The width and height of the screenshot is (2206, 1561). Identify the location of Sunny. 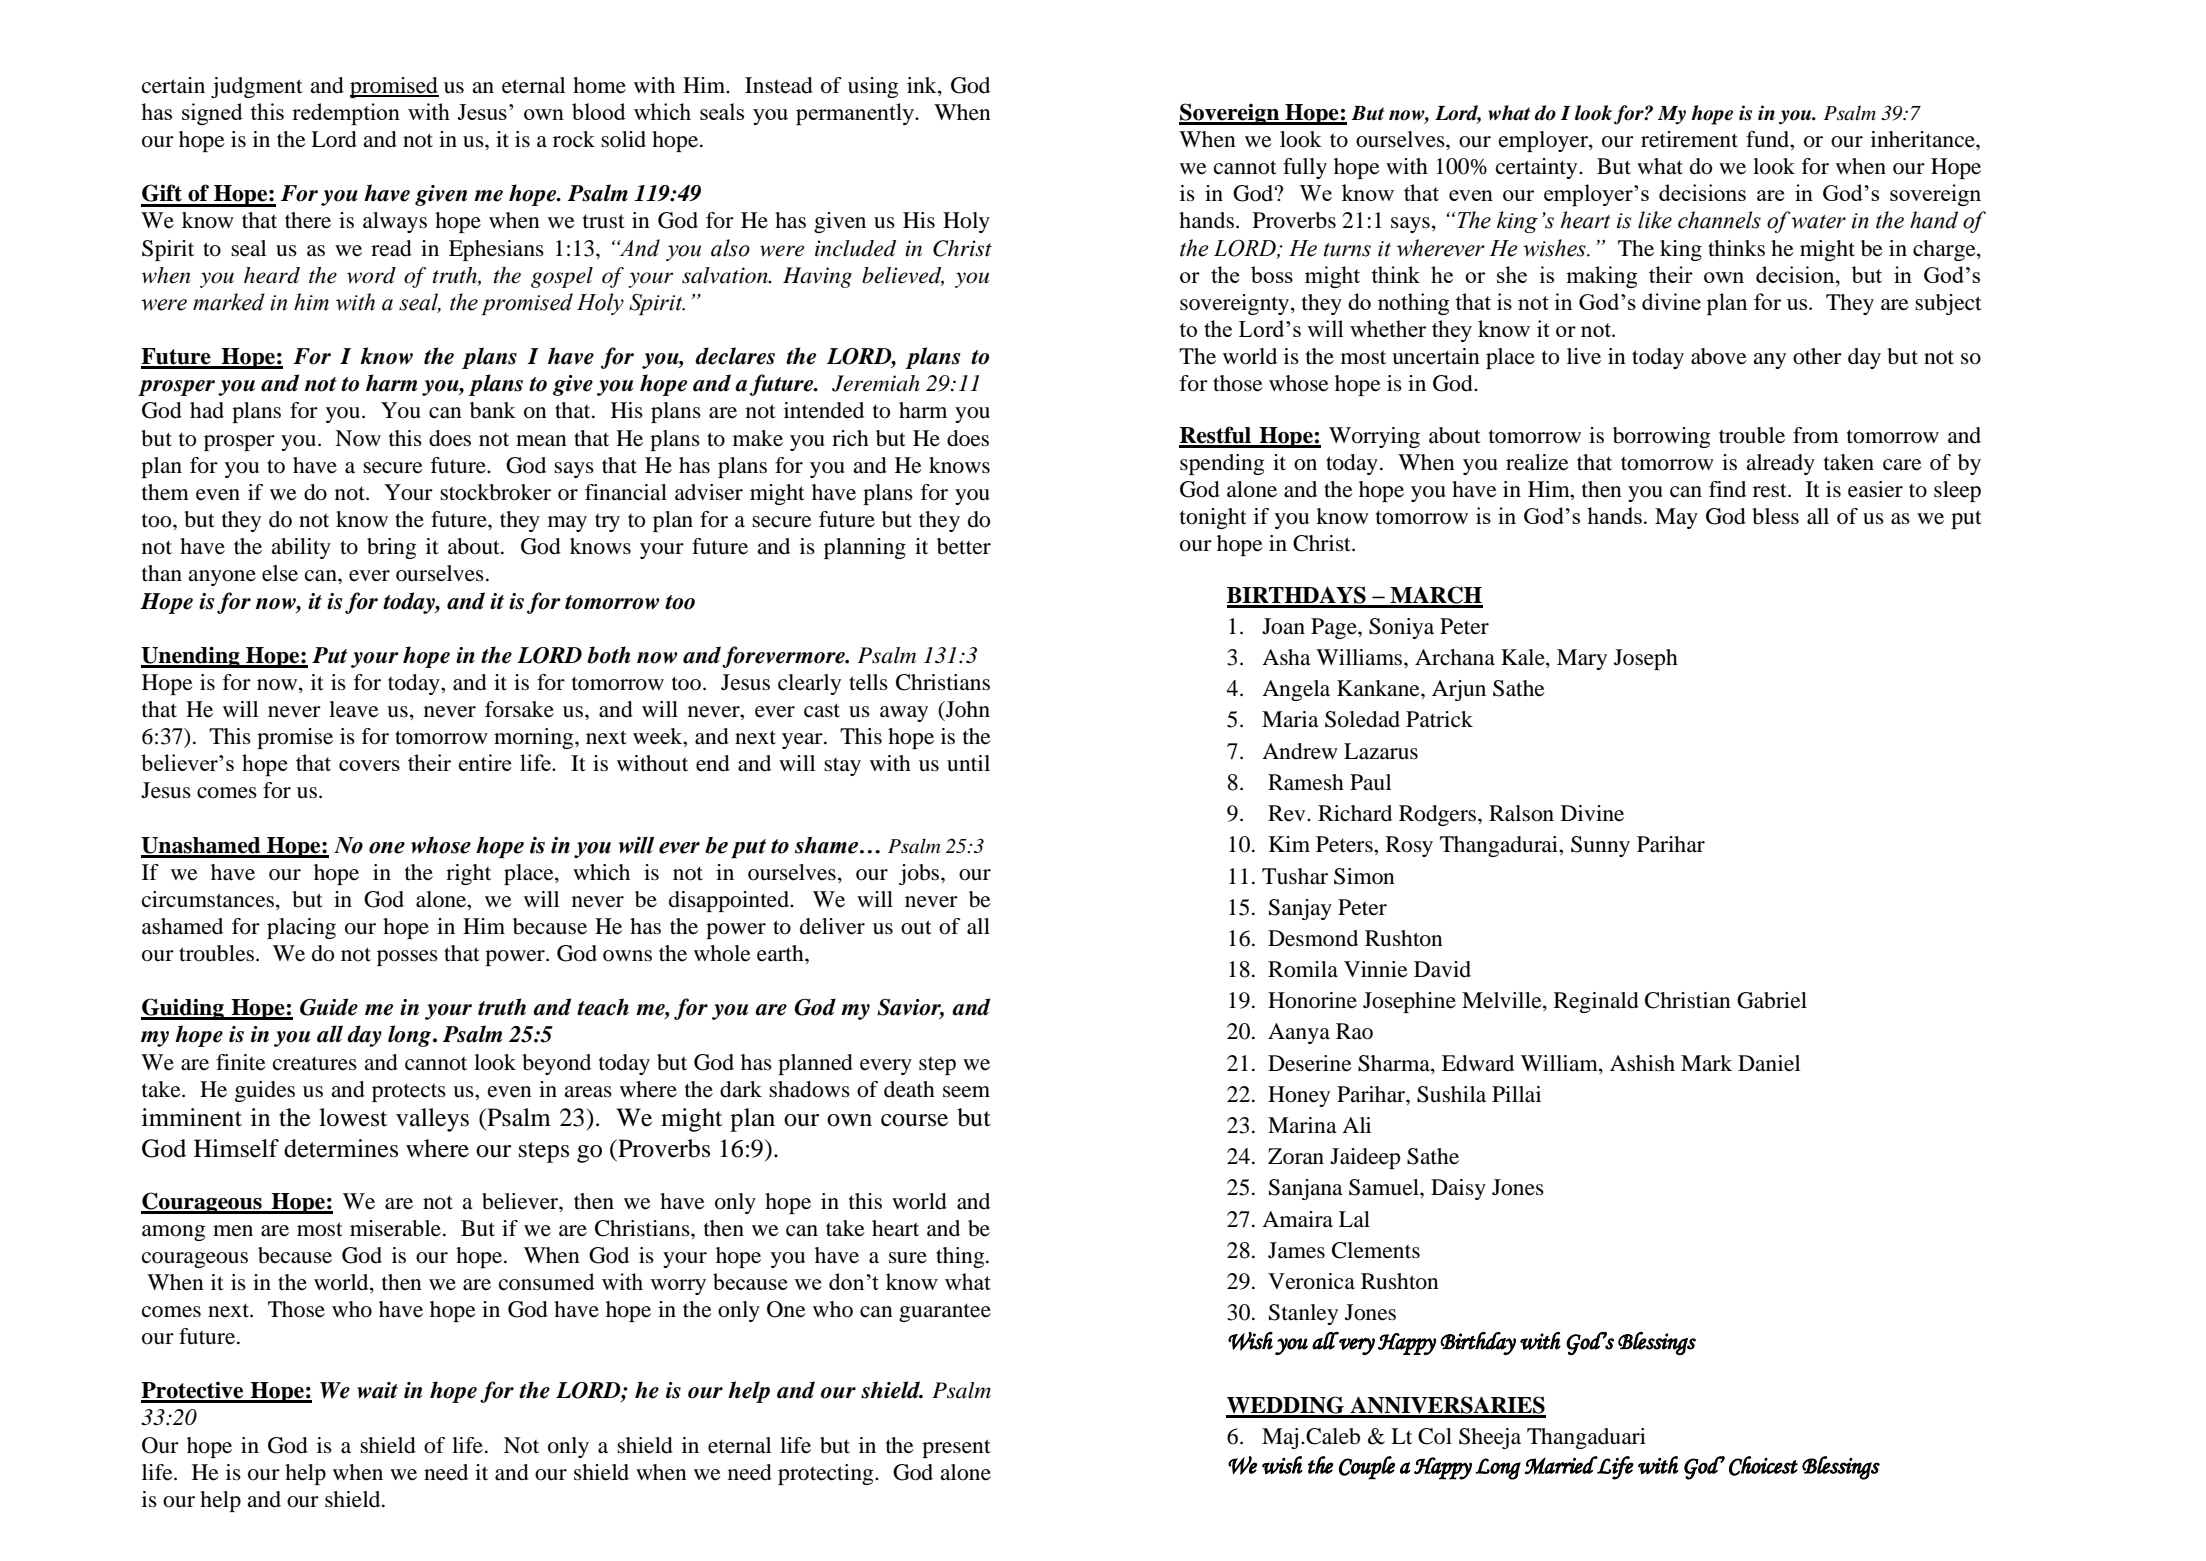
(1600, 846).
